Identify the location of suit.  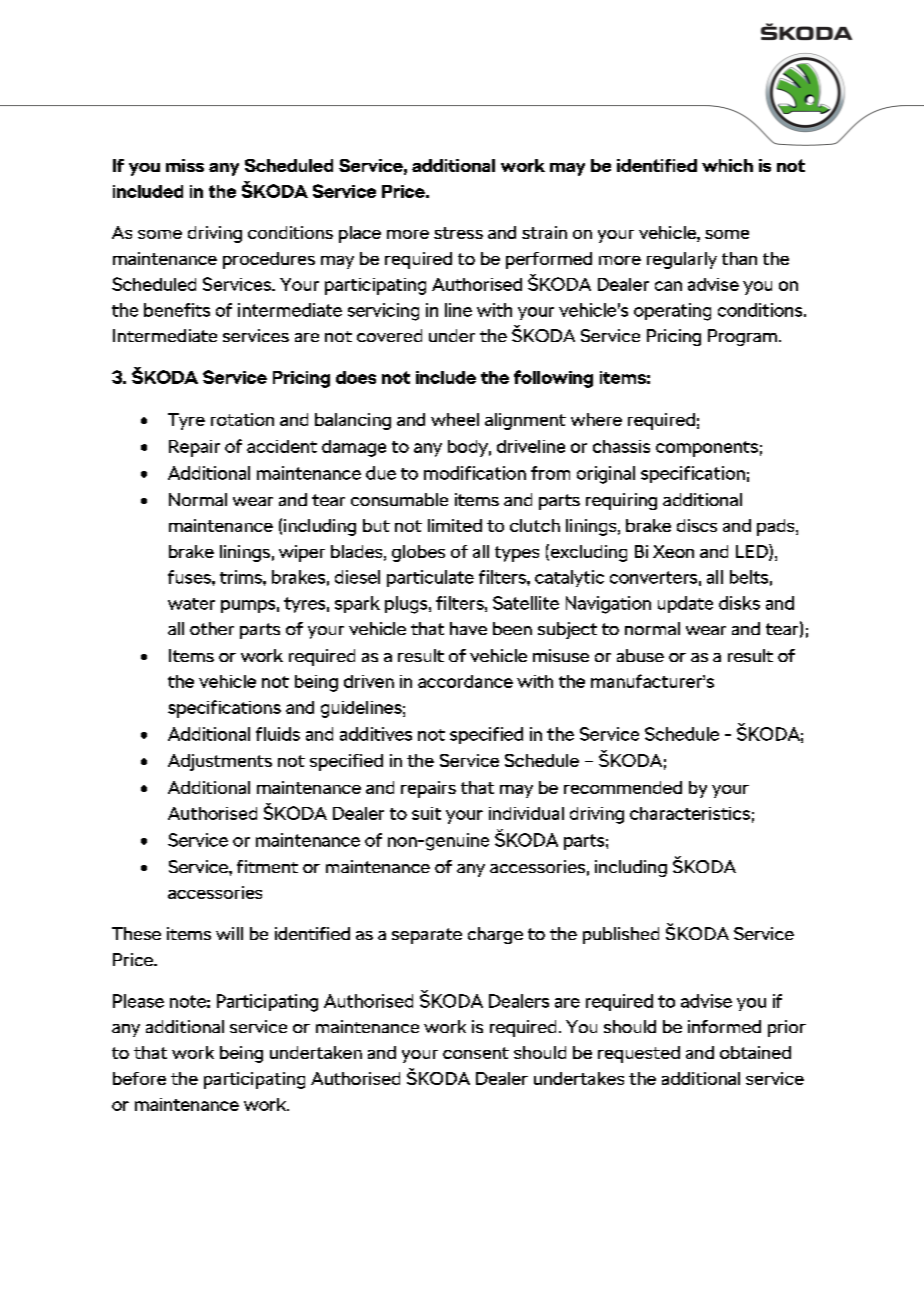
(426, 813).
